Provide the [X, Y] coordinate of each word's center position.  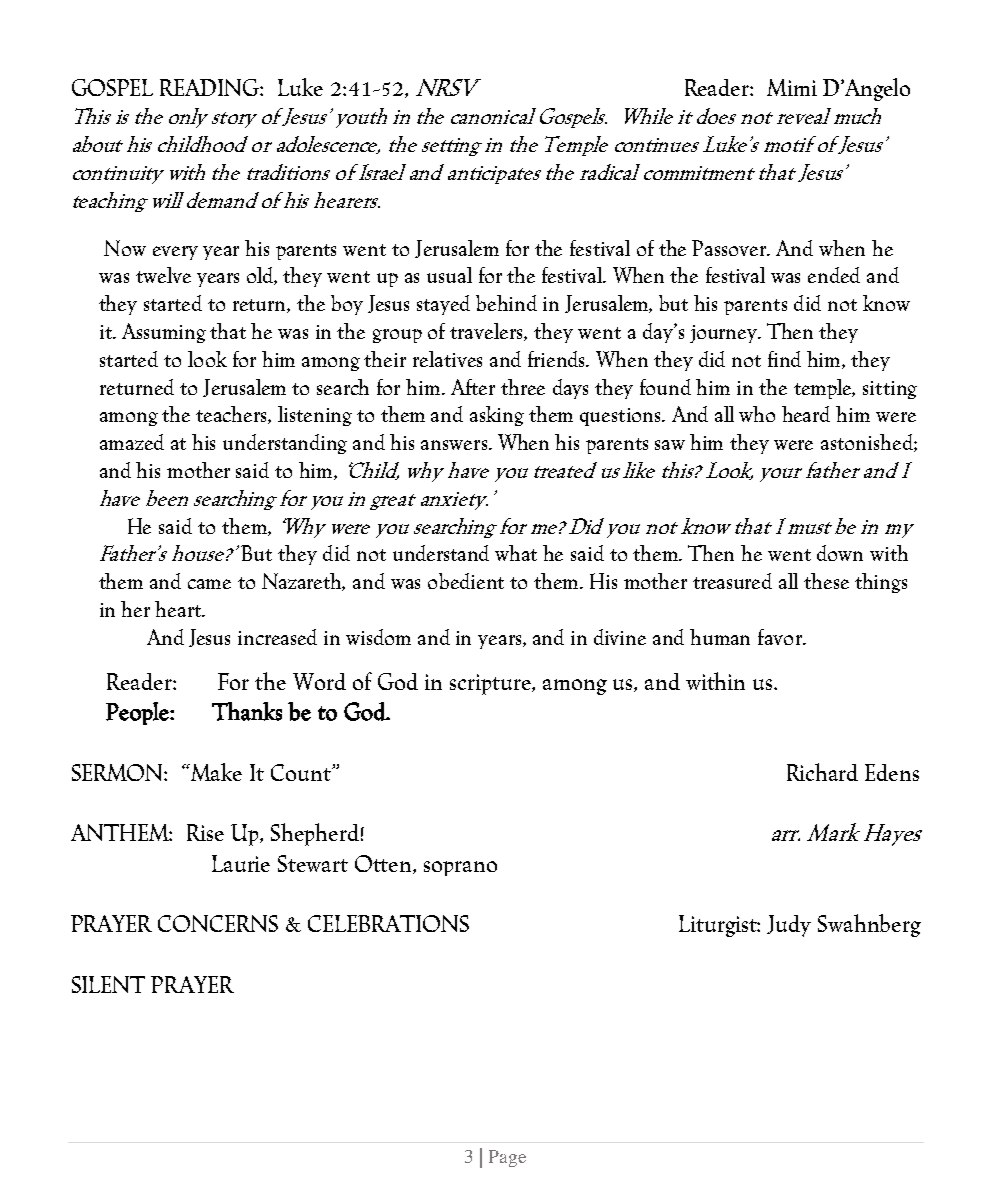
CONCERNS [218, 923]
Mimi [792, 87]
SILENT [108, 984]
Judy [789, 926]
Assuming [164, 333]
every [175, 253]
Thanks [247, 711]
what [516, 553]
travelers [487, 332]
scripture [491, 684]
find [784, 359]
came [209, 584]
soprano [460, 868]
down [840, 553]
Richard [822, 772]
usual [449, 275]
